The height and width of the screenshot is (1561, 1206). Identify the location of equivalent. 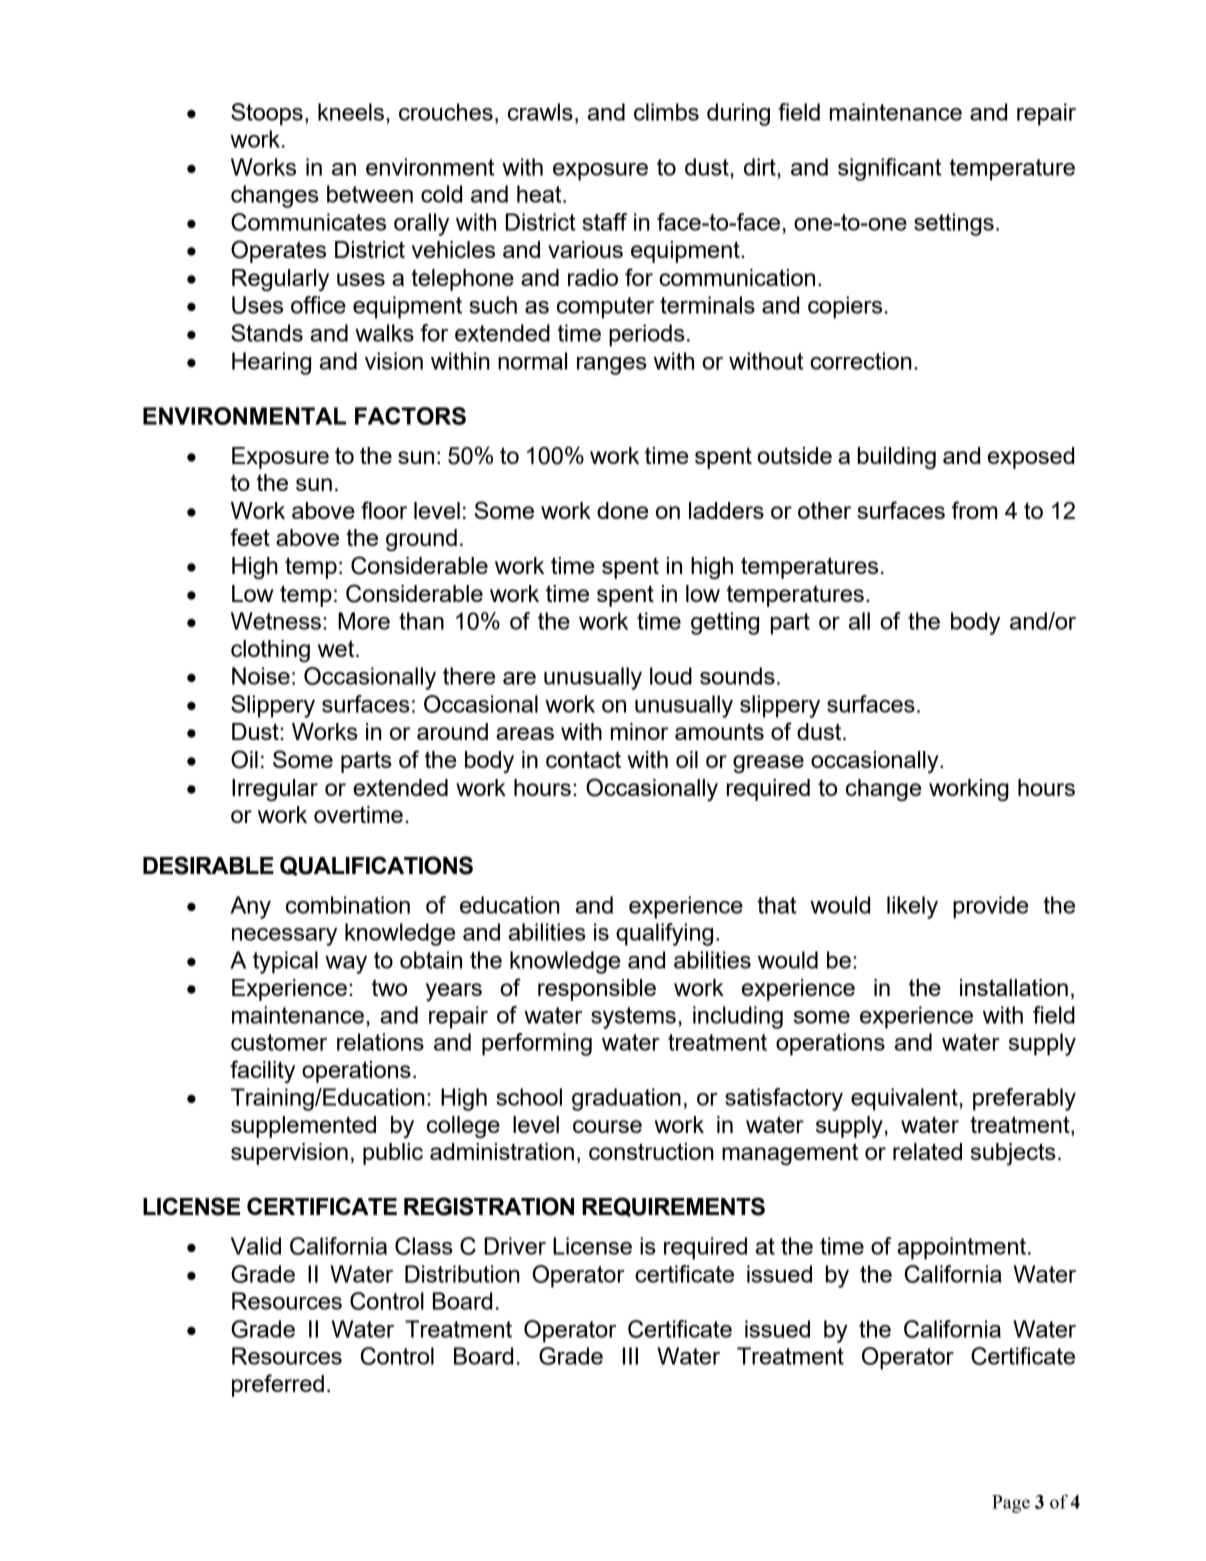
(905, 1099).
